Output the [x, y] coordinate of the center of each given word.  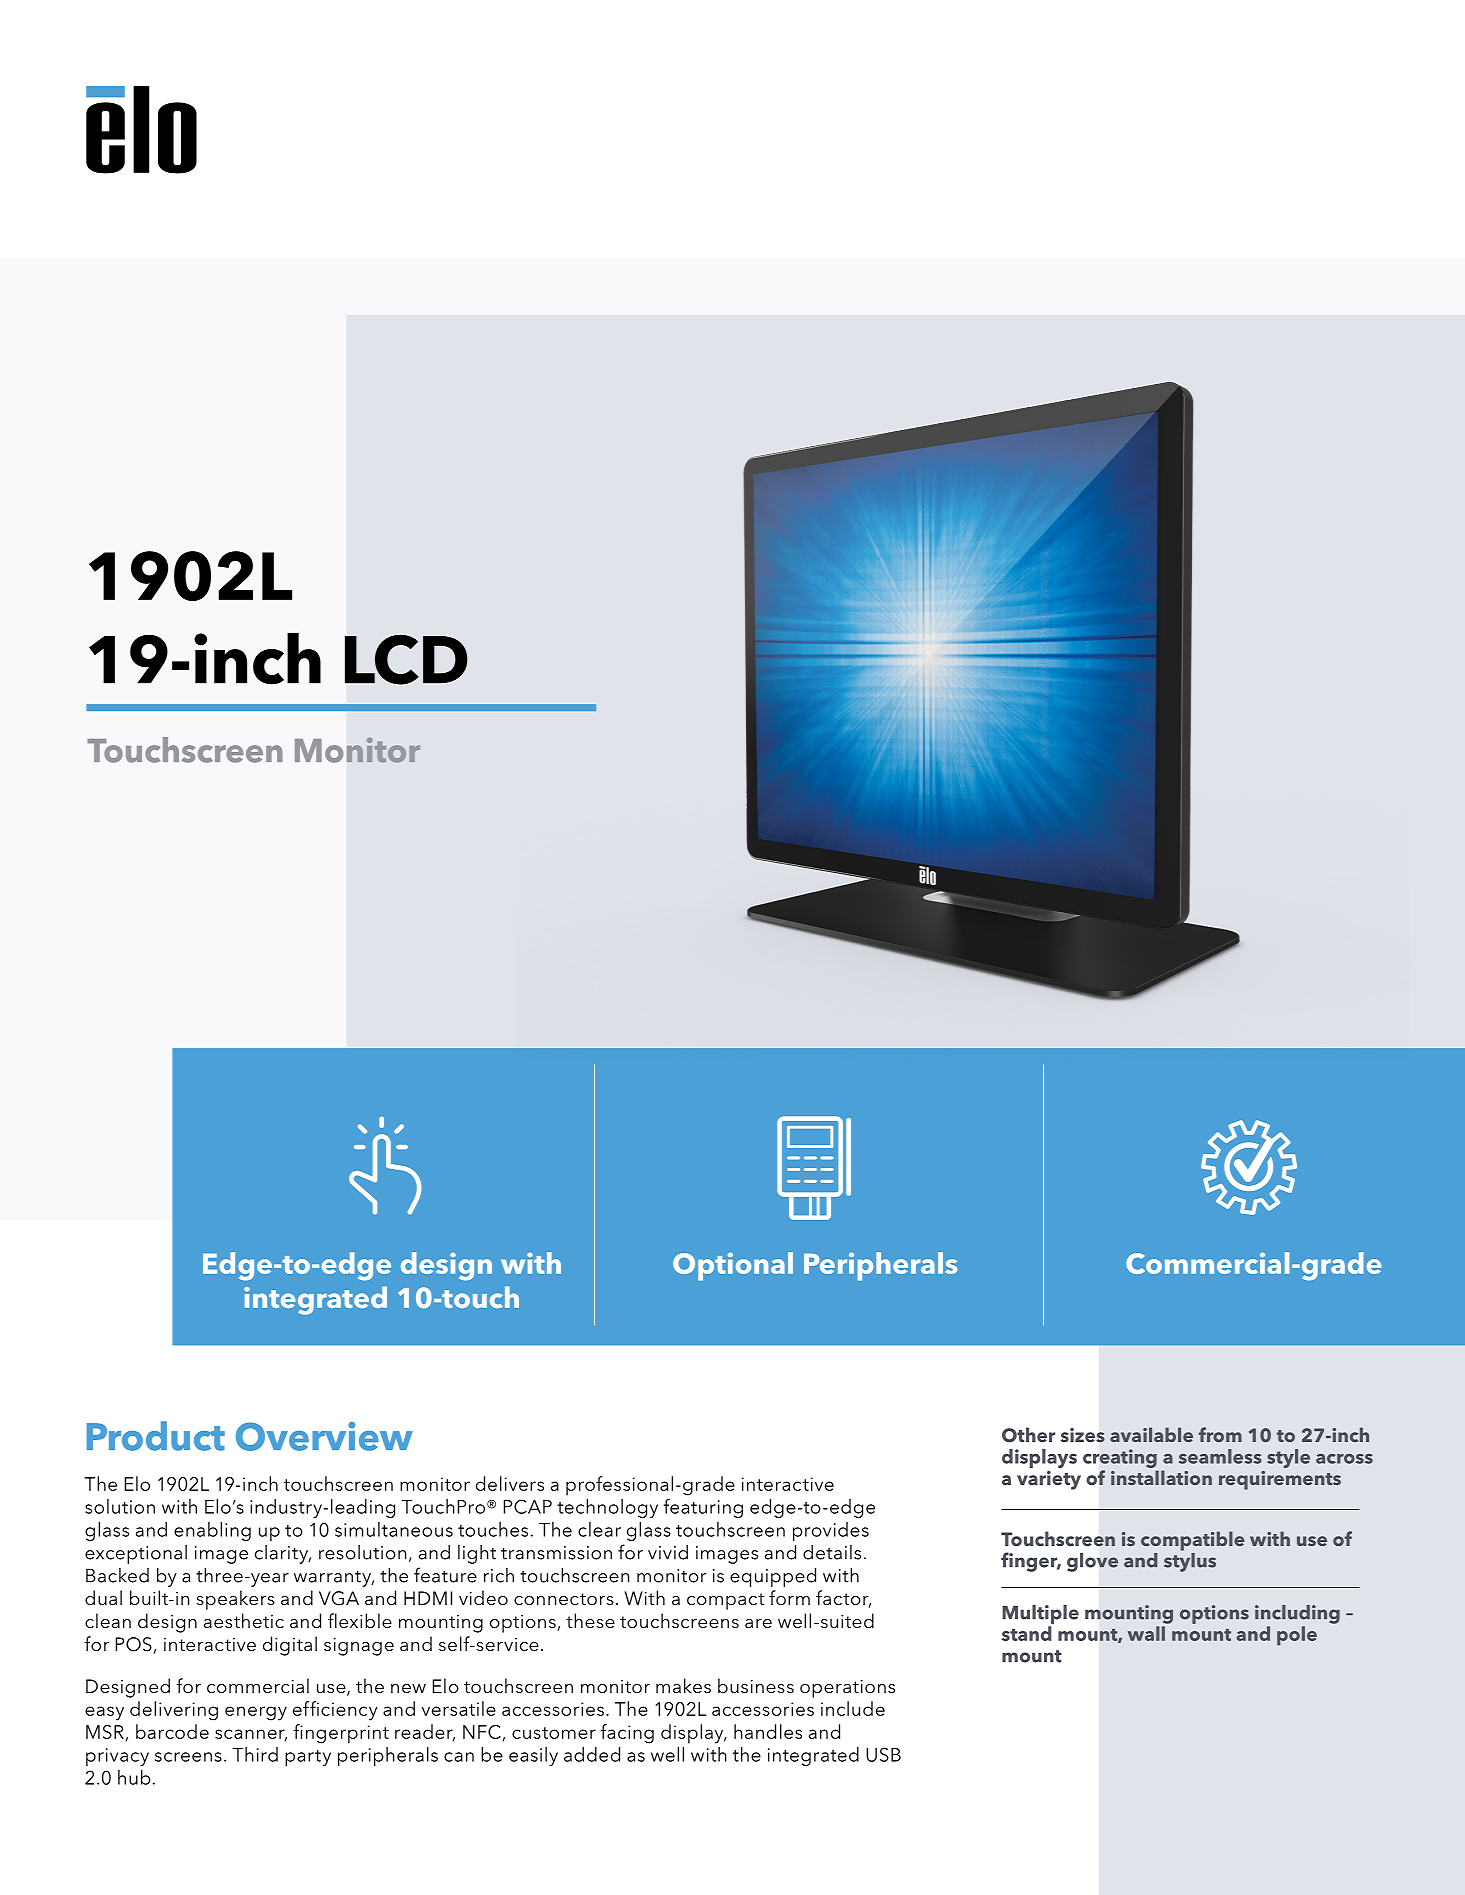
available [1151, 1434]
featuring [703, 1508]
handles [768, 1731]
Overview [324, 1436]
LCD [406, 659]
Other [1028, 1435]
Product [156, 1436]
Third [255, 1754]
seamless [1220, 1456]
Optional [733, 1266]
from [1220, 1434]
